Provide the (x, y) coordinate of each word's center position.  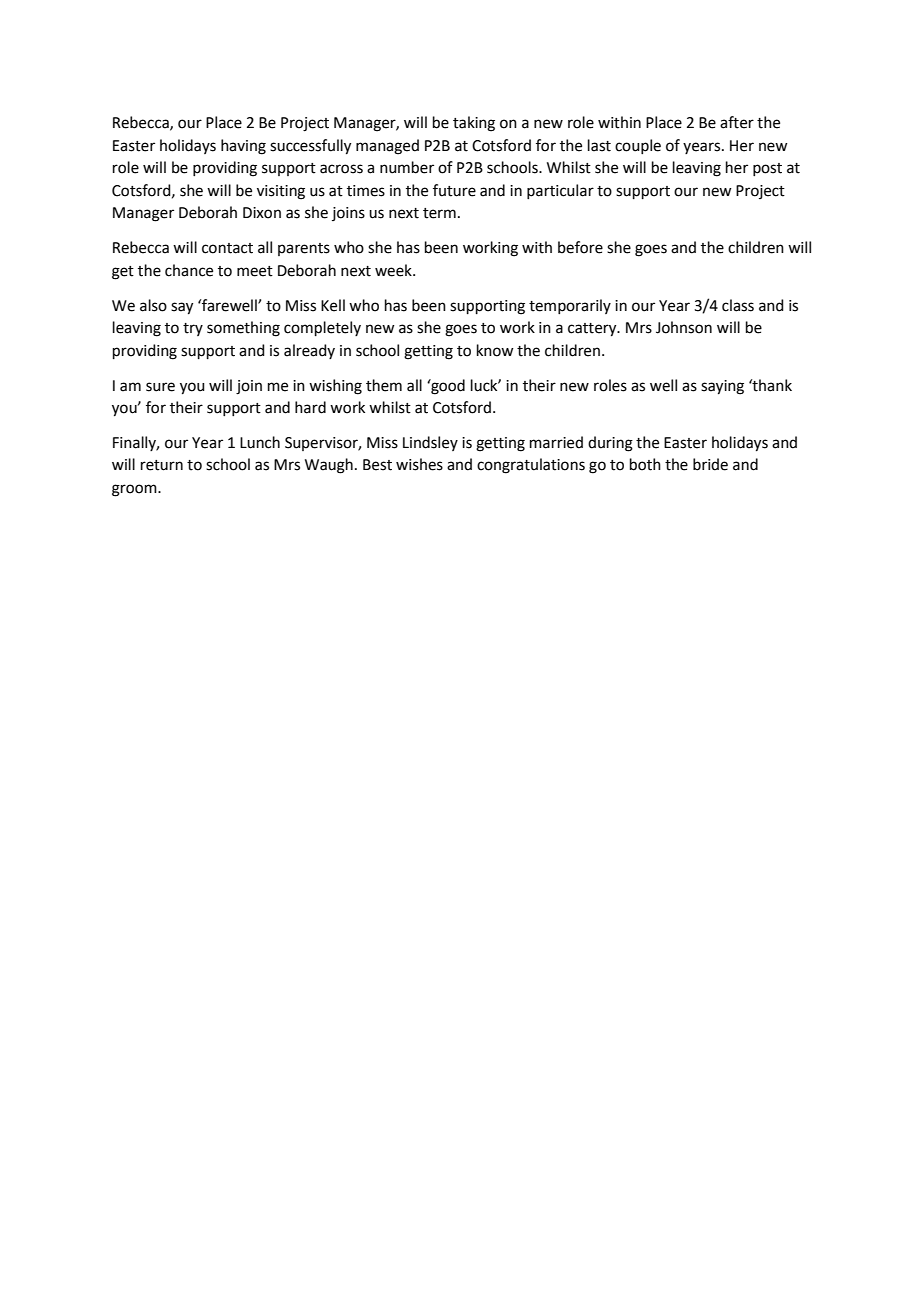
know (495, 350)
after (737, 122)
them (384, 385)
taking (474, 124)
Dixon (262, 213)
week (394, 270)
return (162, 465)
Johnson (684, 327)
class (738, 305)
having (243, 147)
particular (560, 191)
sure (160, 387)
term (439, 213)
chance (189, 270)
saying (722, 387)
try (193, 329)
